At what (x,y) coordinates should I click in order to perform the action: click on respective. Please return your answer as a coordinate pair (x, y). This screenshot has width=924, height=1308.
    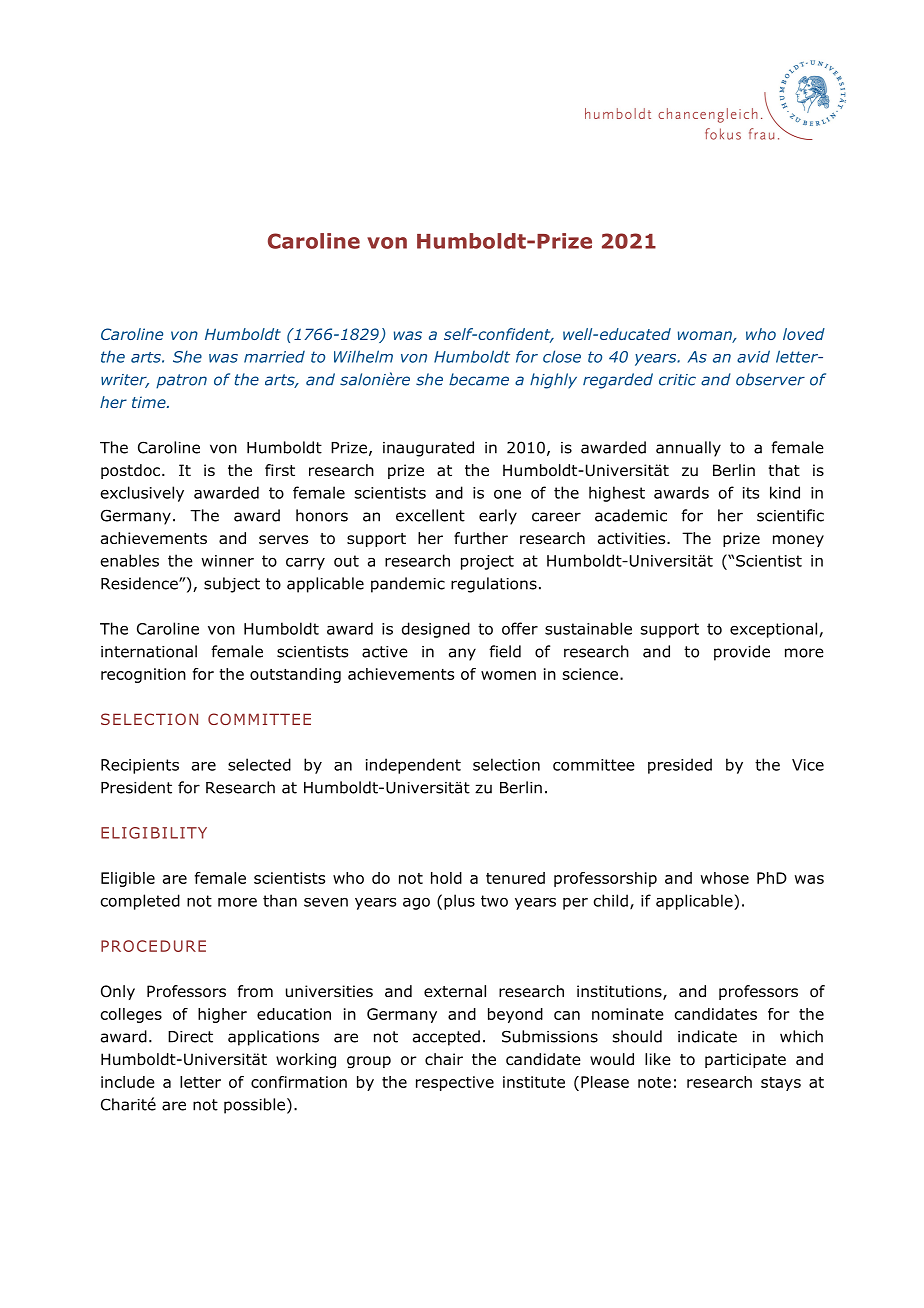
    Looking at the image, I should click on (455, 1083).
